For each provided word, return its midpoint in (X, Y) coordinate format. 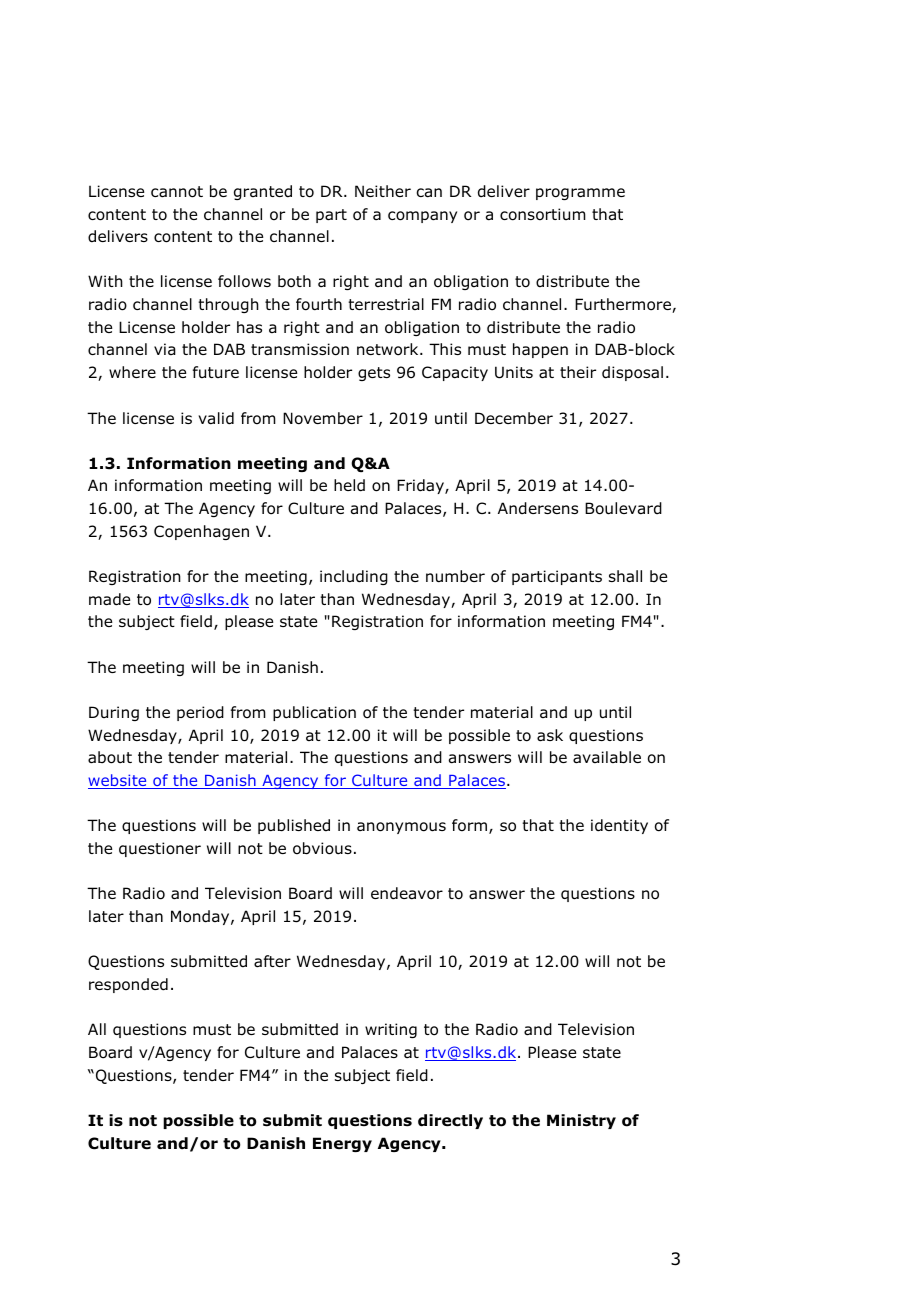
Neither (383, 191)
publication (314, 713)
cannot (177, 192)
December (514, 418)
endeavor (407, 893)
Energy (342, 1144)
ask (550, 735)
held (349, 485)
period (200, 713)
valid (216, 418)
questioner (160, 849)
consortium (543, 214)
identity (619, 826)
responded (128, 985)
